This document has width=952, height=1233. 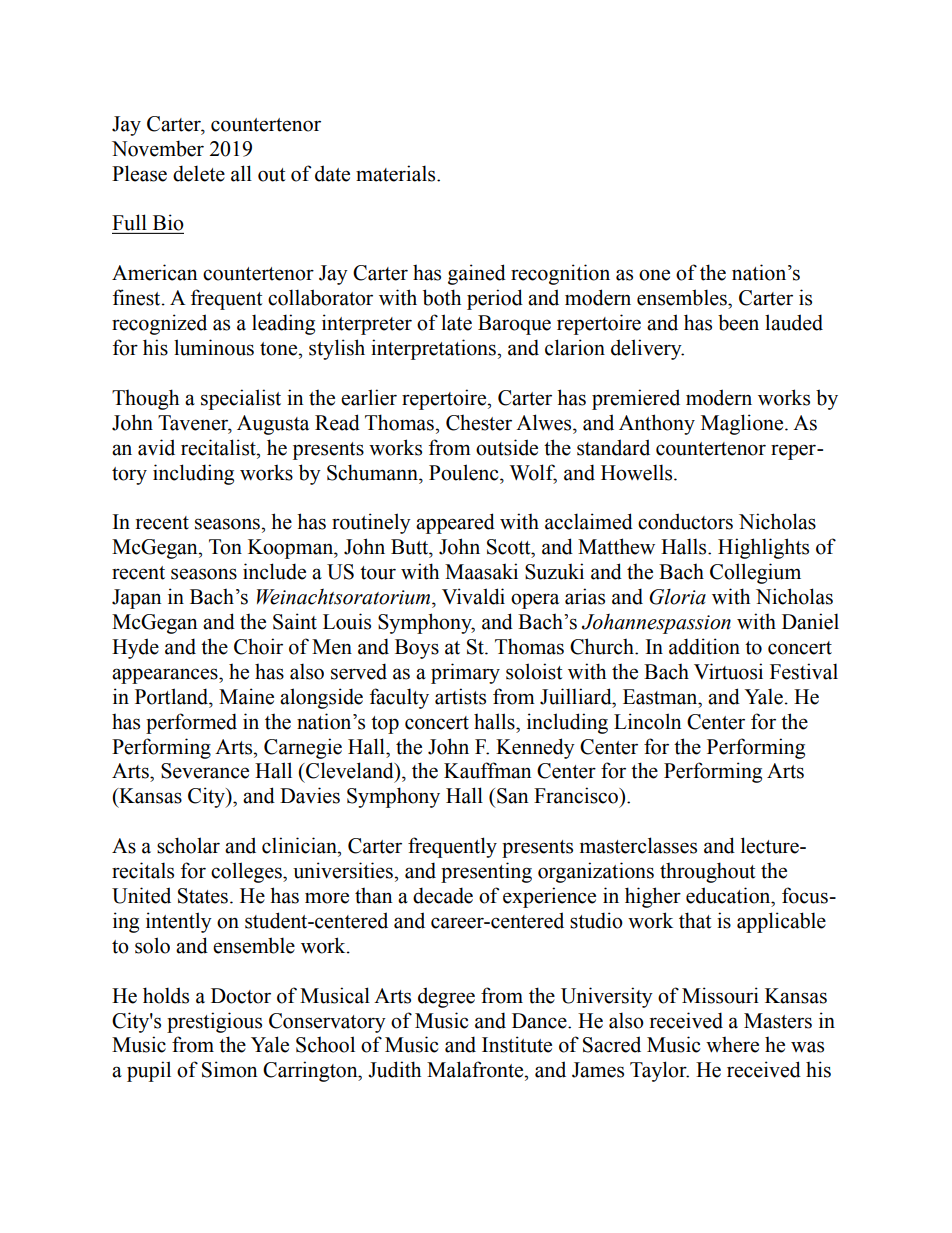 What do you see at coordinates (513, 796) in the document?
I see `San` at bounding box center [513, 796].
